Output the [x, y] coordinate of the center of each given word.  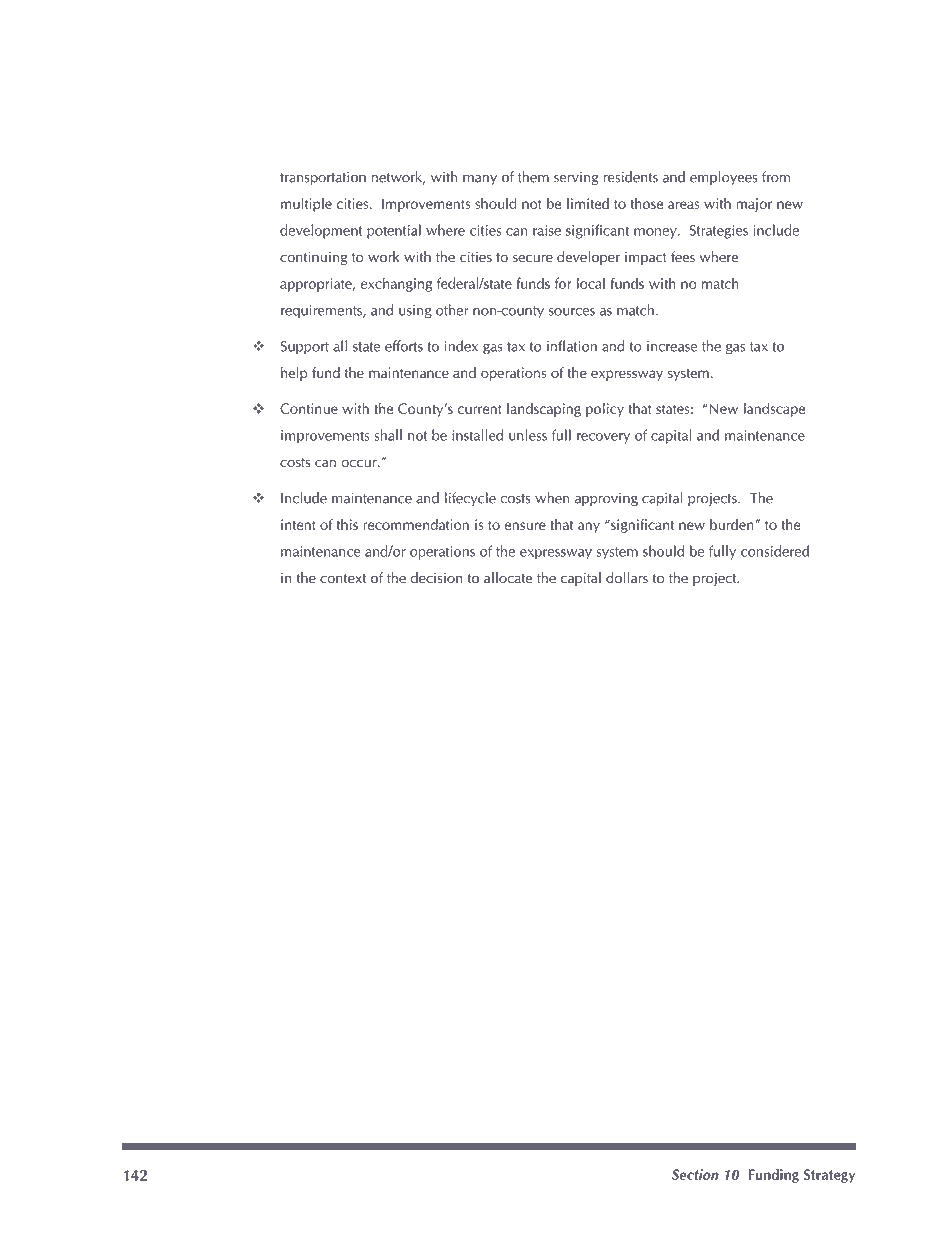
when [552, 498]
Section [695, 1174]
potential [394, 231]
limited [588, 203]
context [343, 579]
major [754, 205]
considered [775, 551]
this [347, 524]
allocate [508, 578]
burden [733, 524]
